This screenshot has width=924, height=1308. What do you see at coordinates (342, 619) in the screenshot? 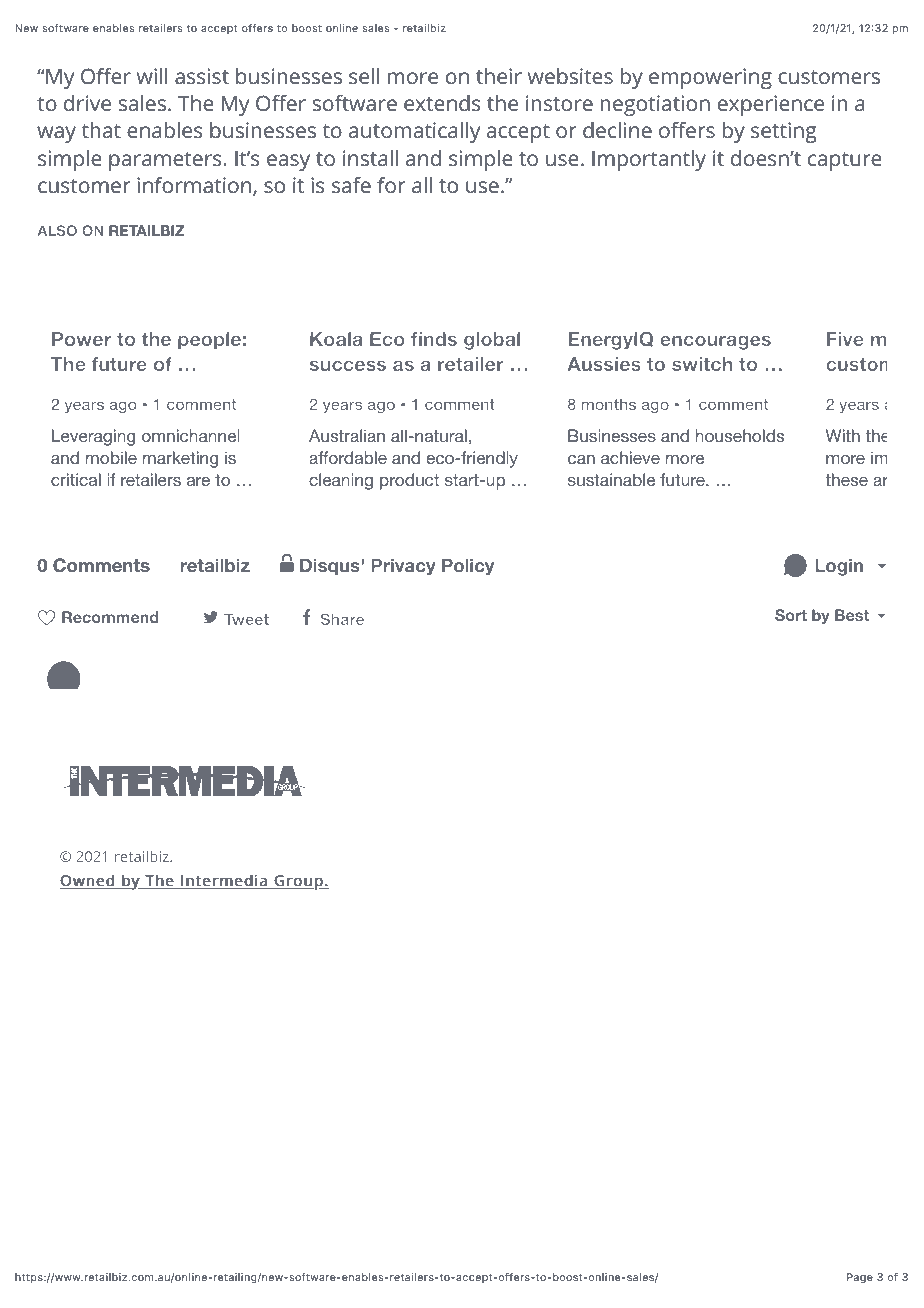
I see `Share` at bounding box center [342, 619].
